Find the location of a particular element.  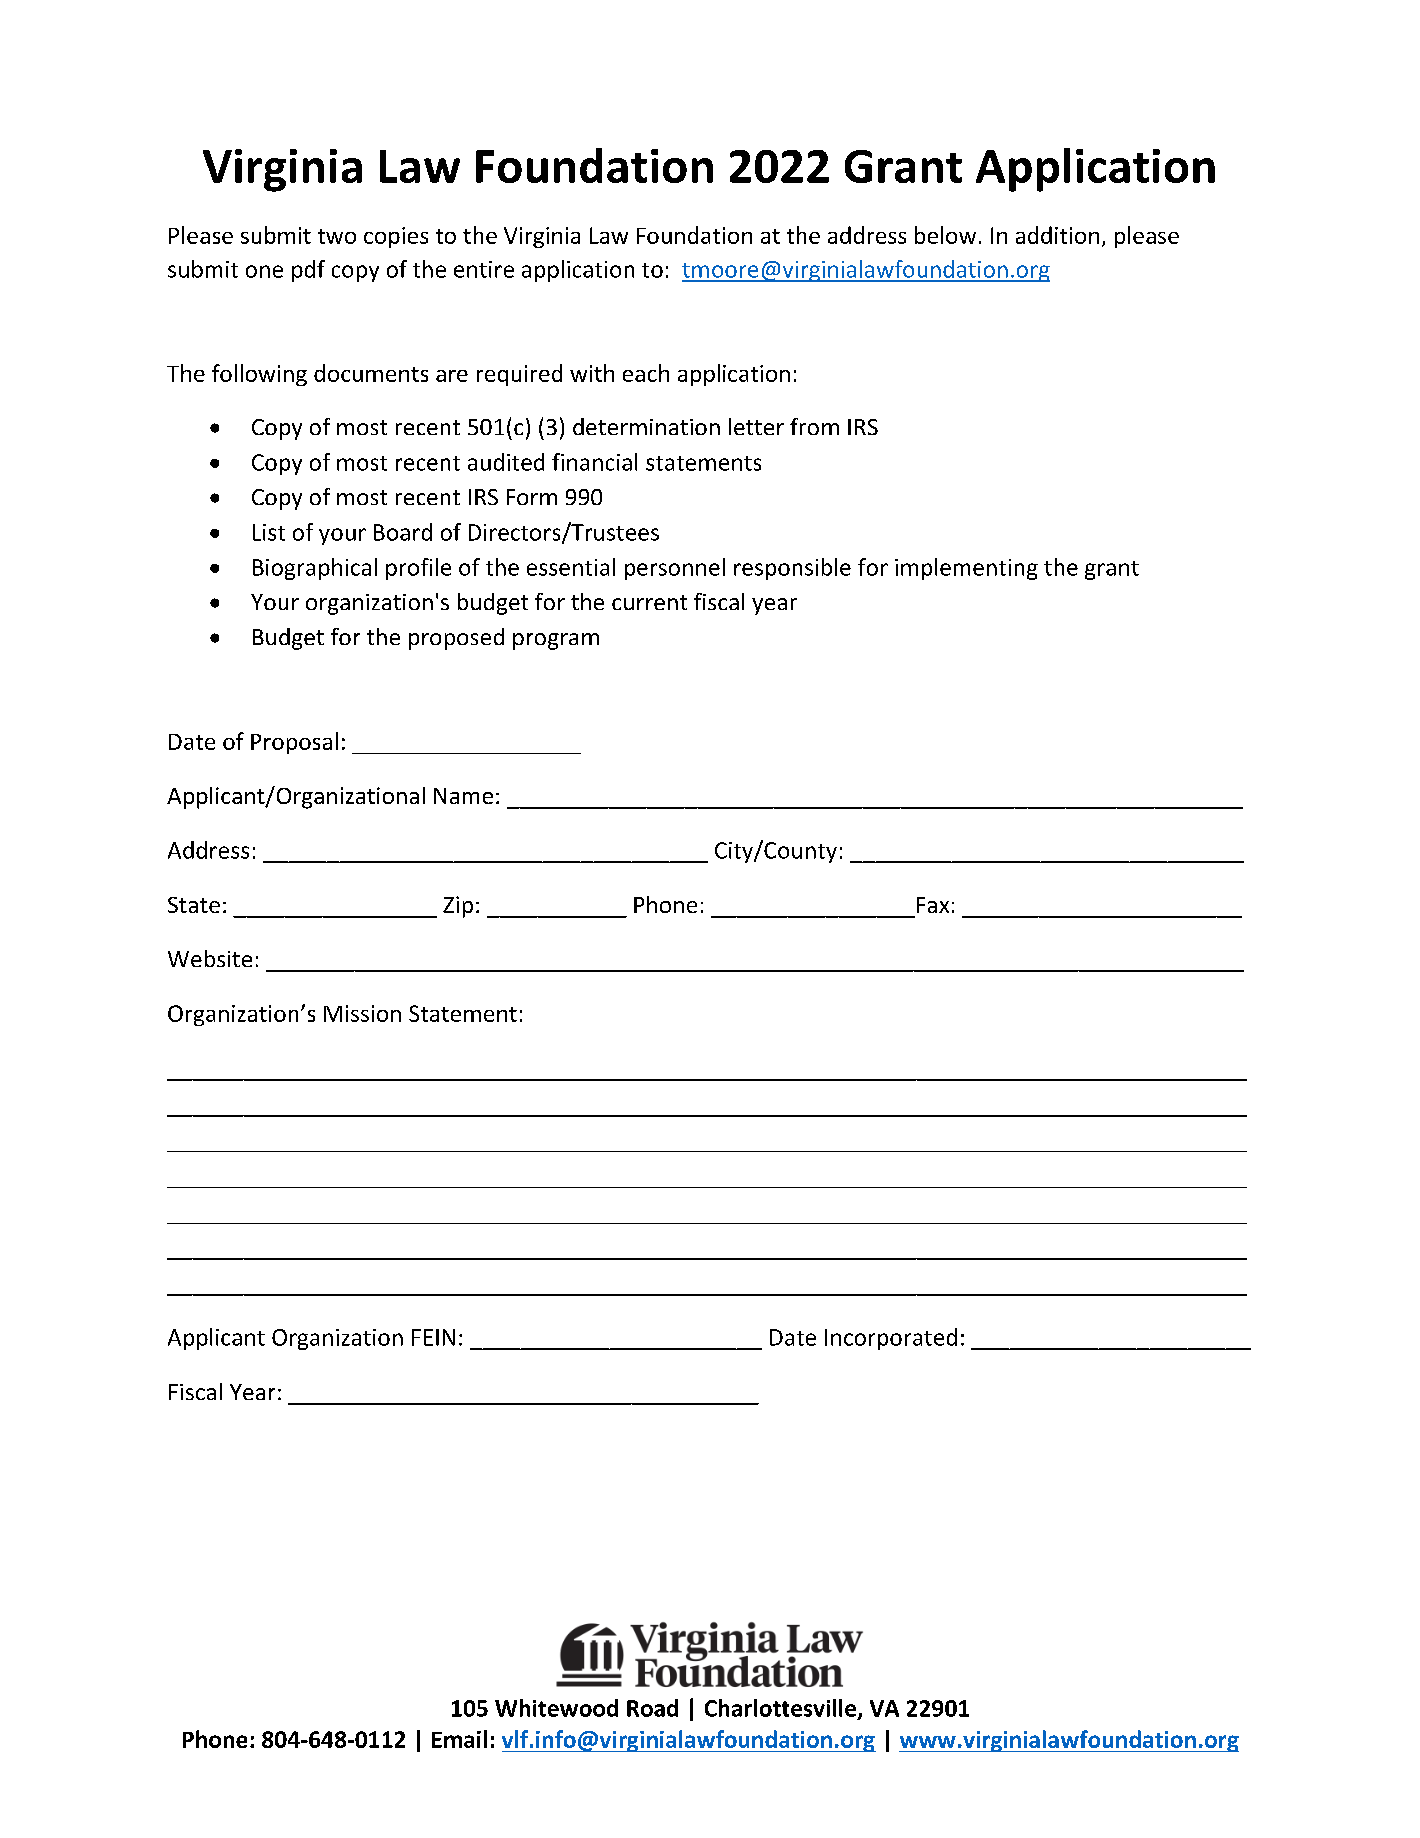

FEIN is located at coordinates (433, 1337).
